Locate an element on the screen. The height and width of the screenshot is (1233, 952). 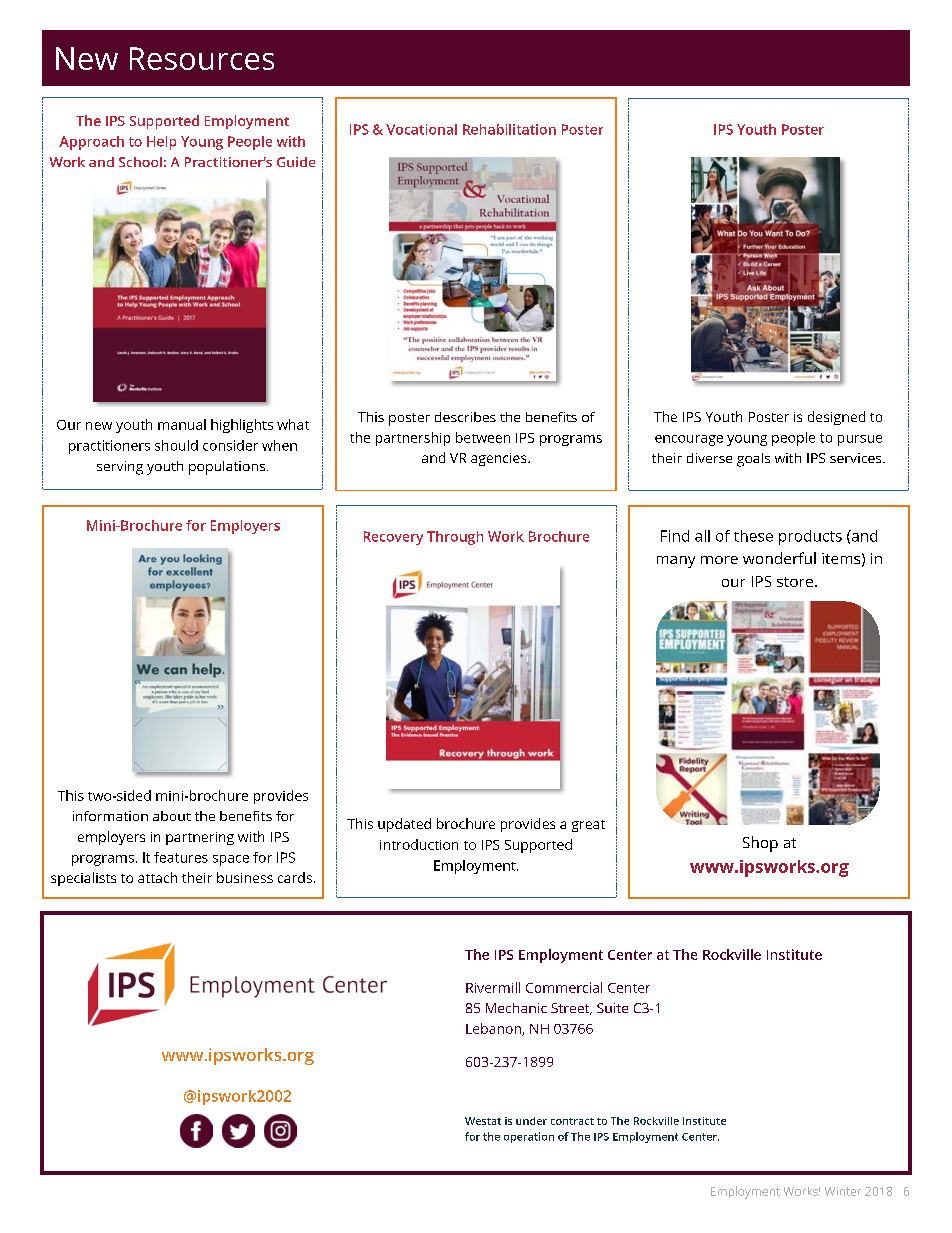
Rehabilitation is located at coordinates (509, 129).
